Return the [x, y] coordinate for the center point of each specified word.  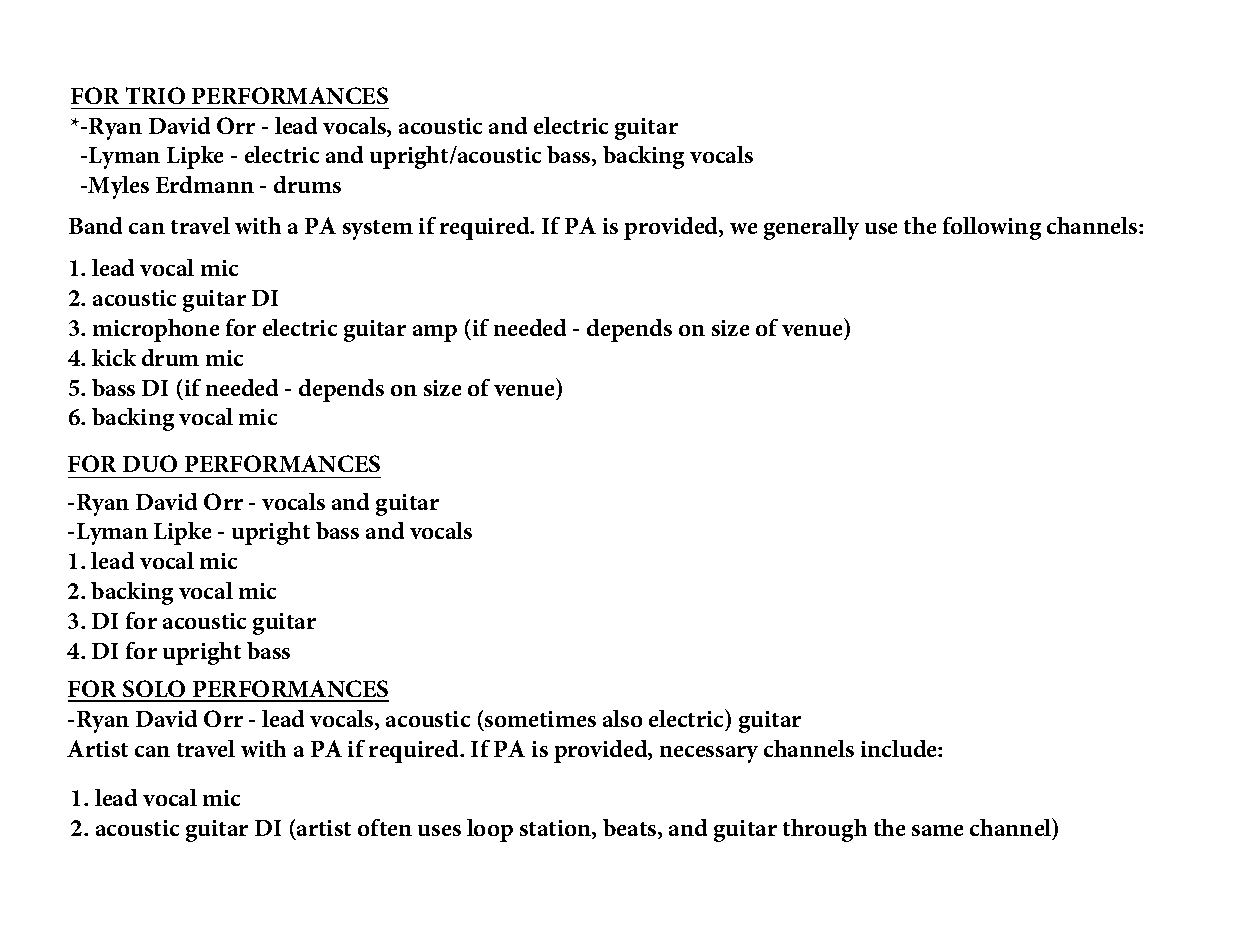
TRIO [155, 95]
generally [811, 228]
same [937, 830]
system [378, 230]
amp [435, 333]
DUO [150, 463]
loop [490, 830]
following [992, 228]
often [385, 827]
